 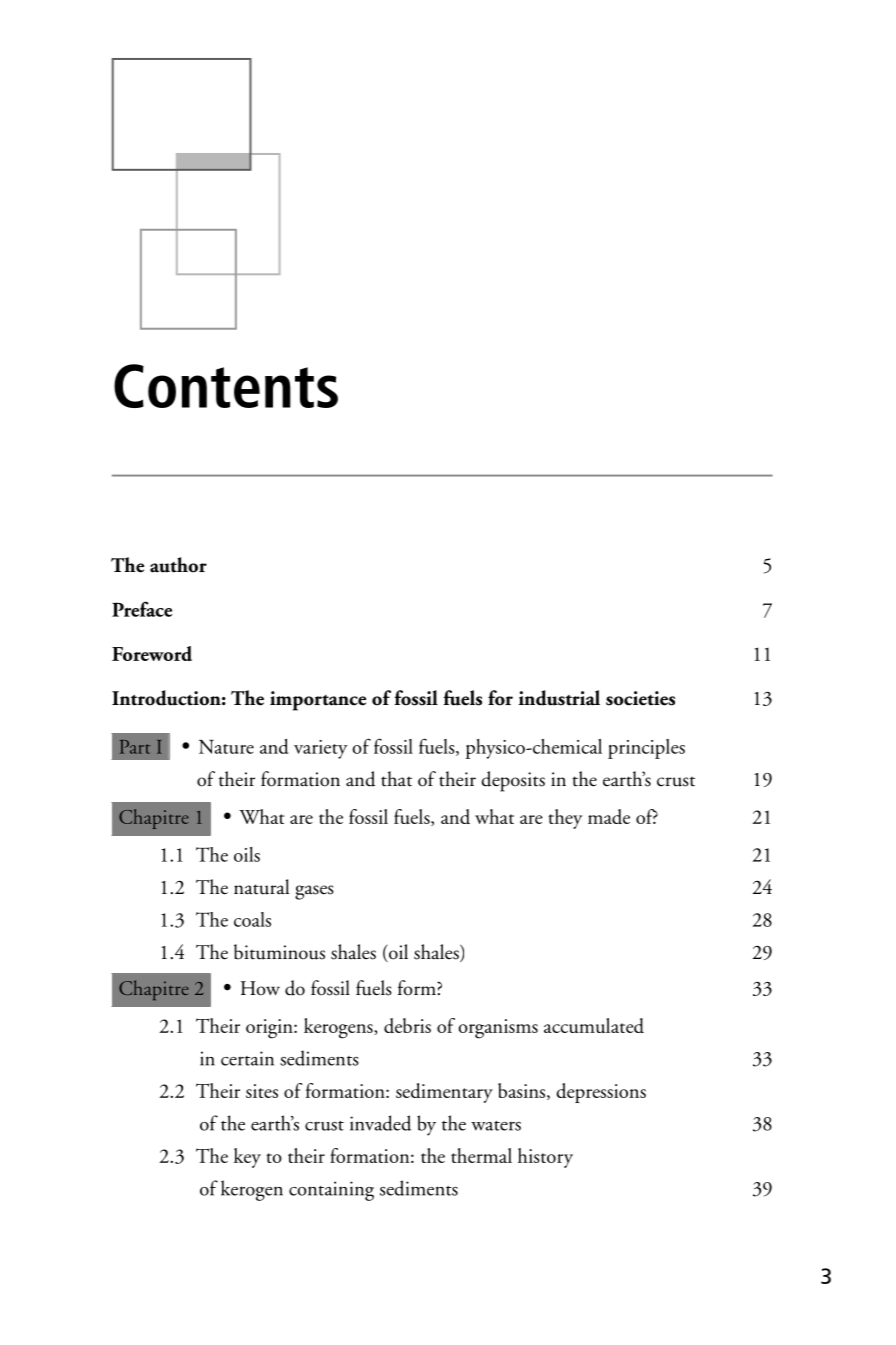 I want to click on Foreword, so click(x=152, y=653).
